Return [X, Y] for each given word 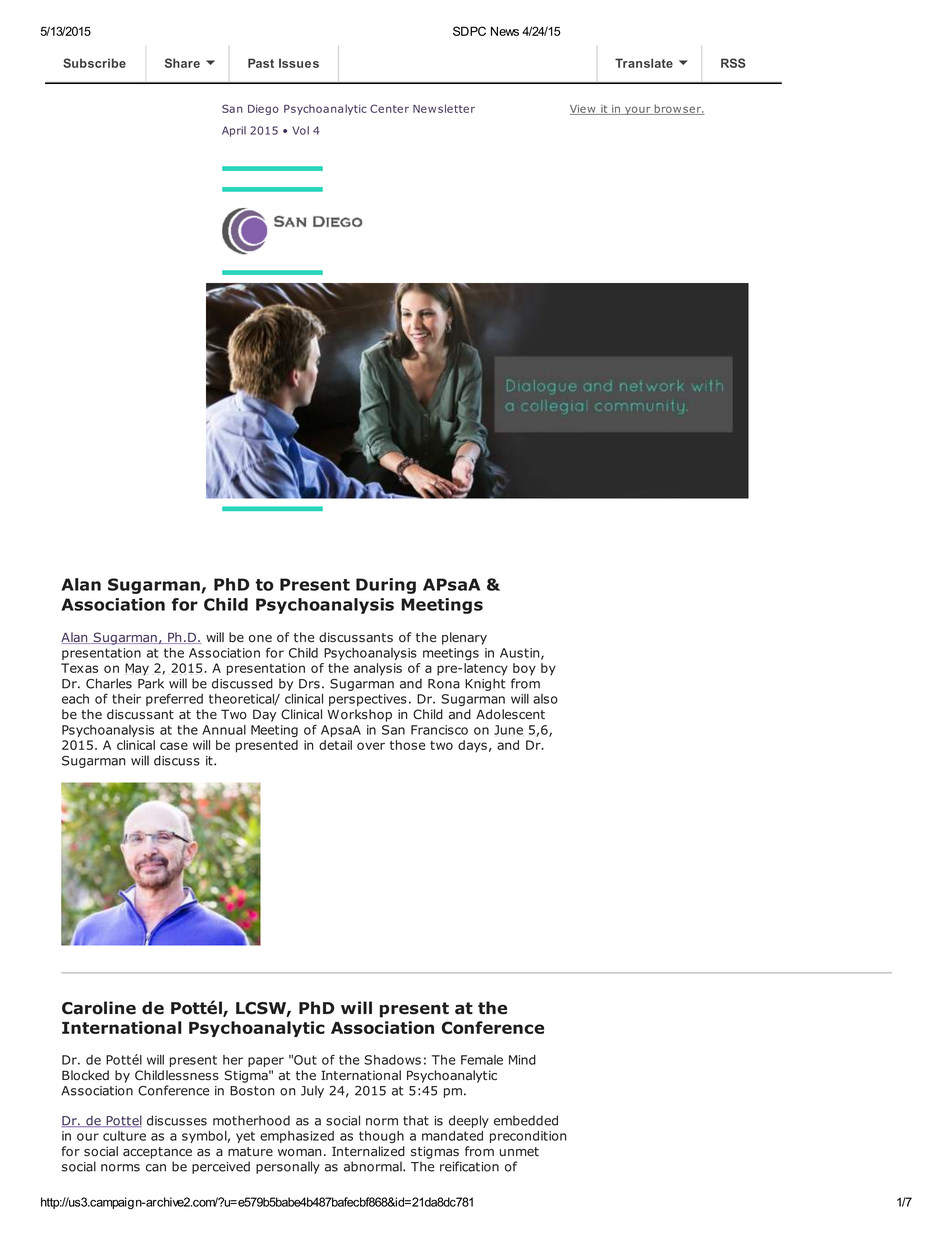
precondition [528, 1137]
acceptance [157, 1153]
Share [182, 63]
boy [524, 669]
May [137, 669]
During [386, 586]
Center [389, 108]
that [416, 1120]
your [638, 110]
